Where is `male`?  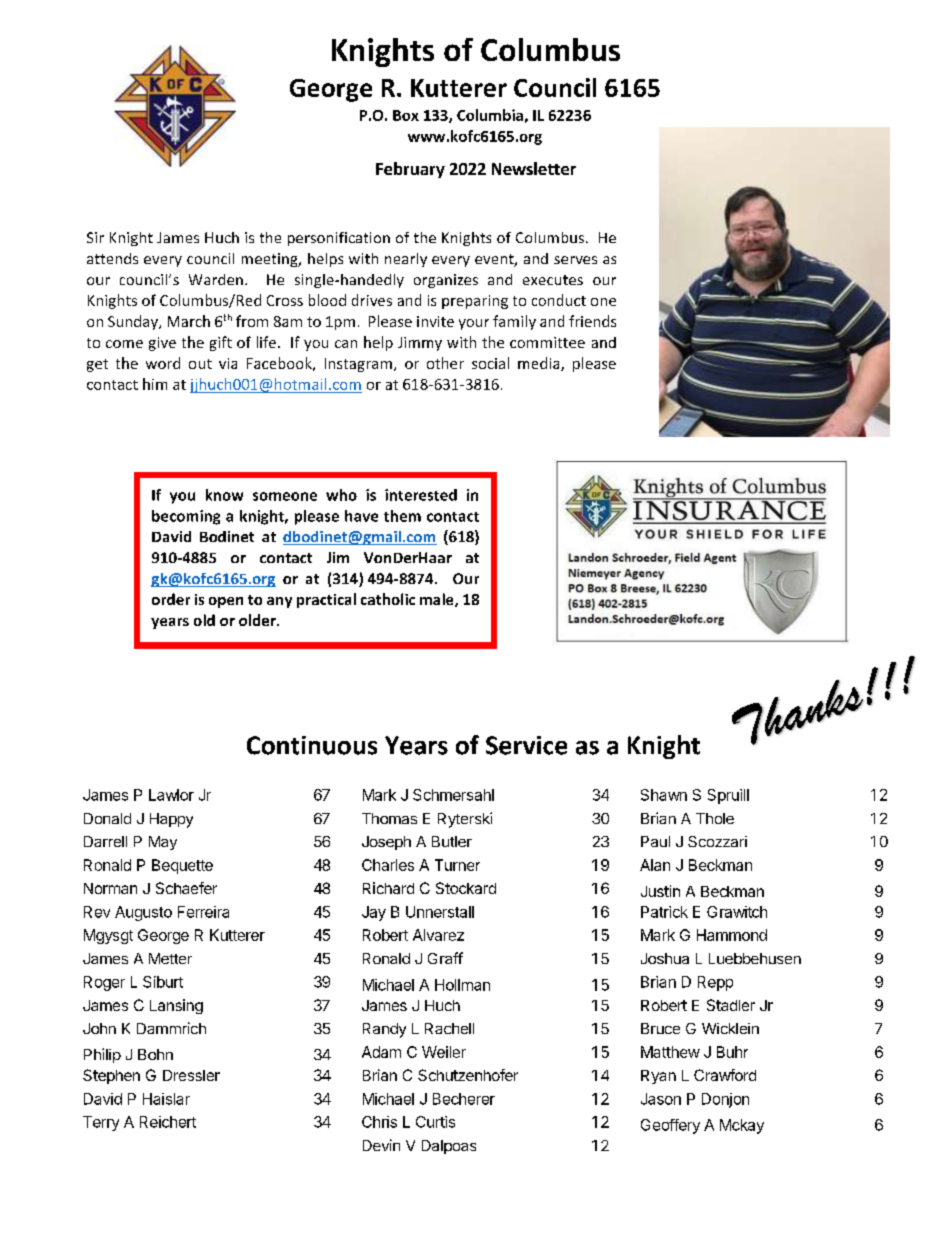
male is located at coordinates (438, 600).
